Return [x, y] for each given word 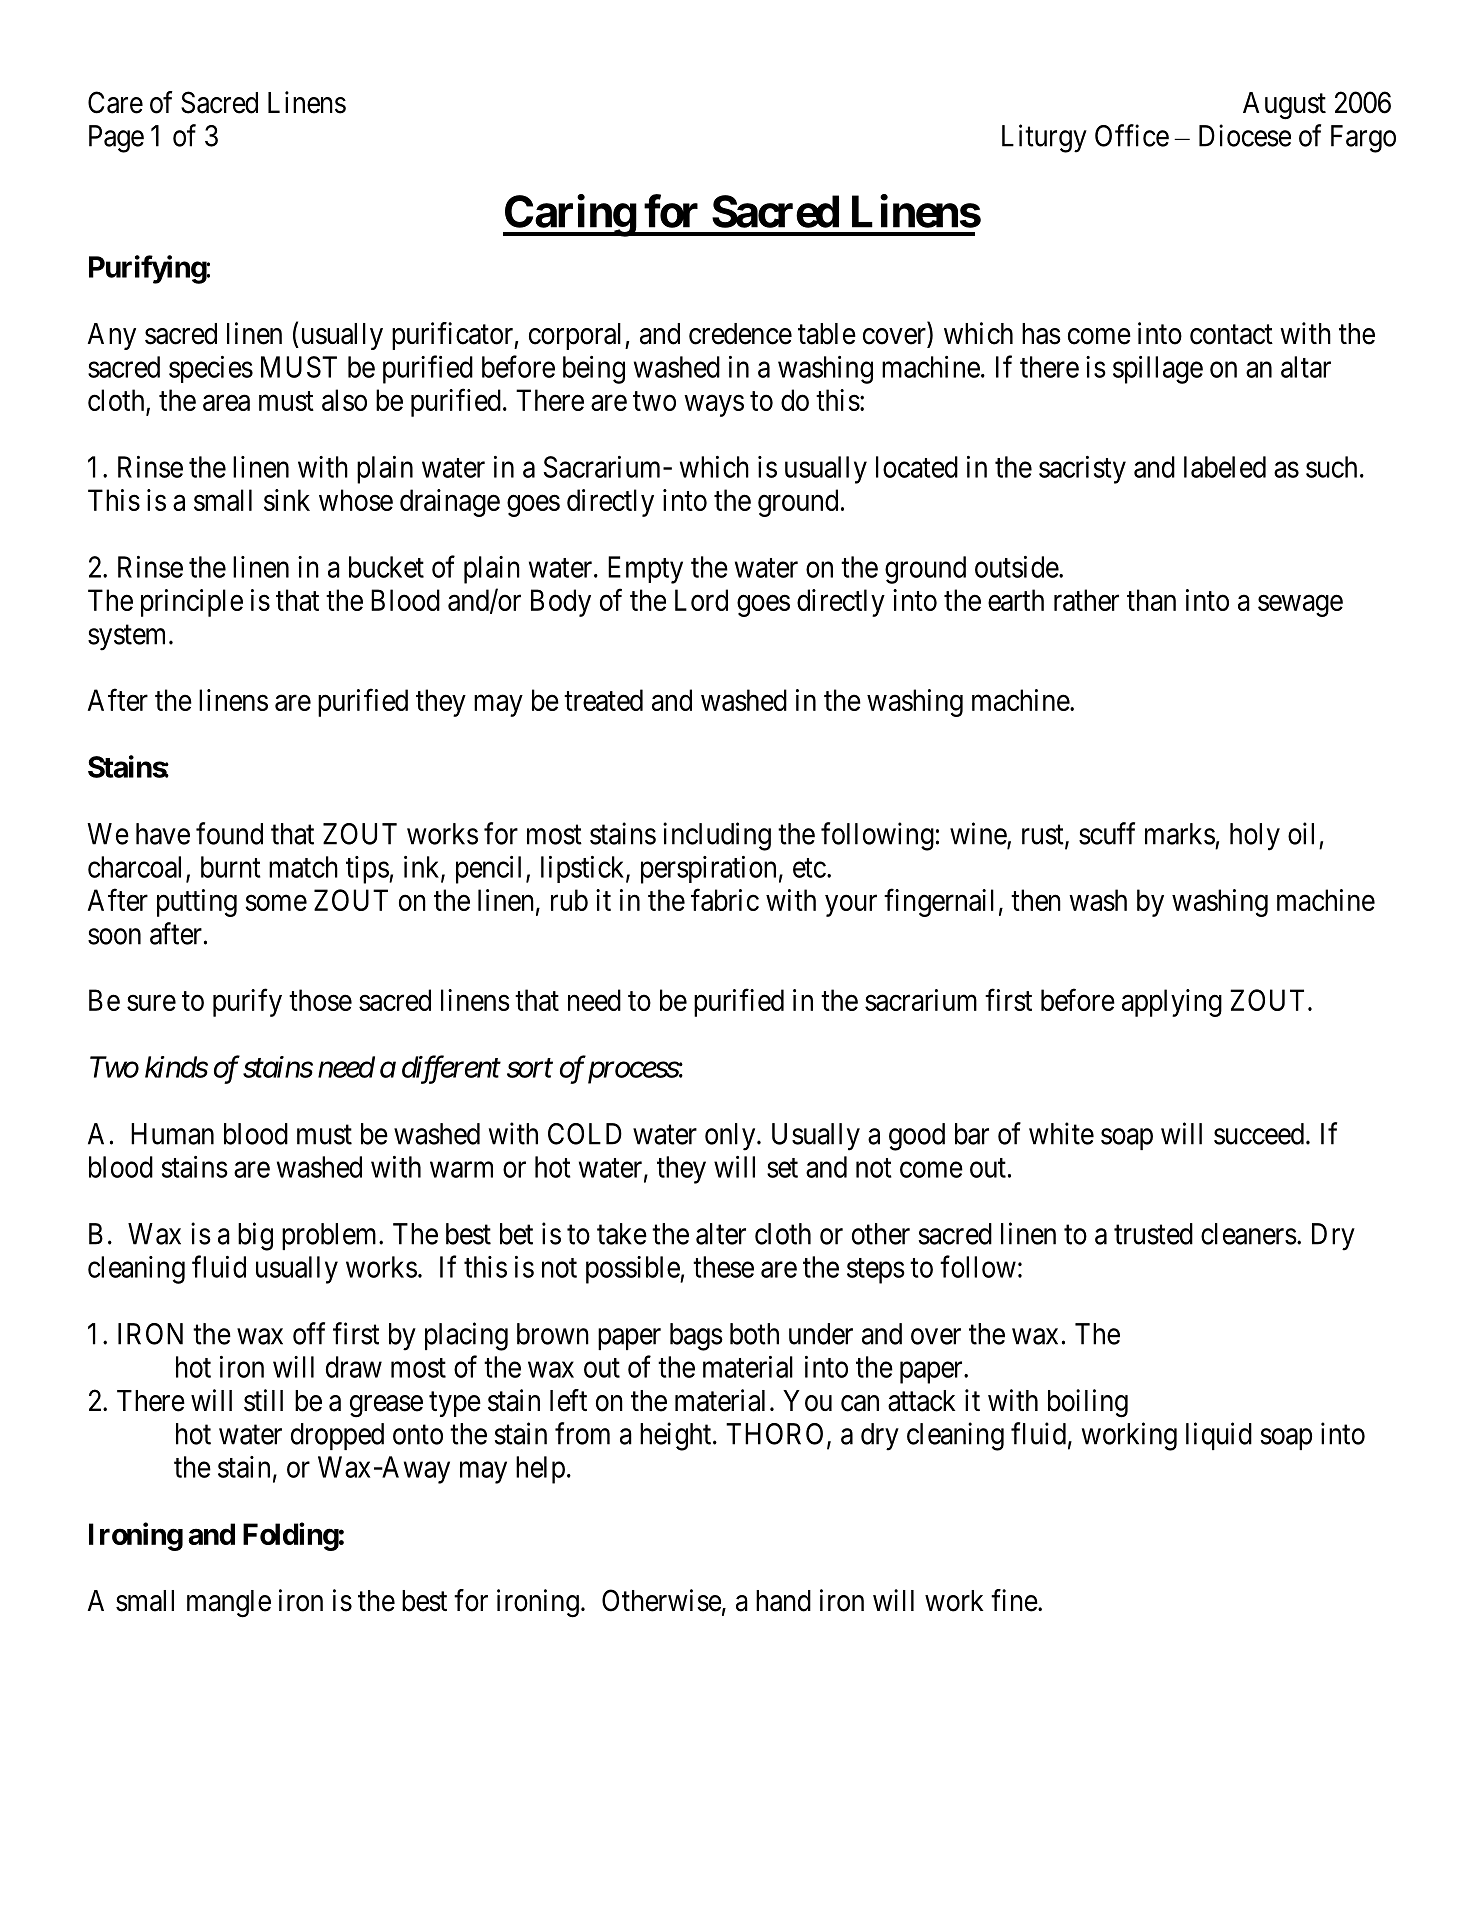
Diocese [1245, 135]
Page [116, 139]
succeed [1260, 1134]
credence [740, 334]
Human [172, 1134]
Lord [701, 600]
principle [192, 603]
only [731, 1137]
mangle [229, 1604]
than [1151, 600]
